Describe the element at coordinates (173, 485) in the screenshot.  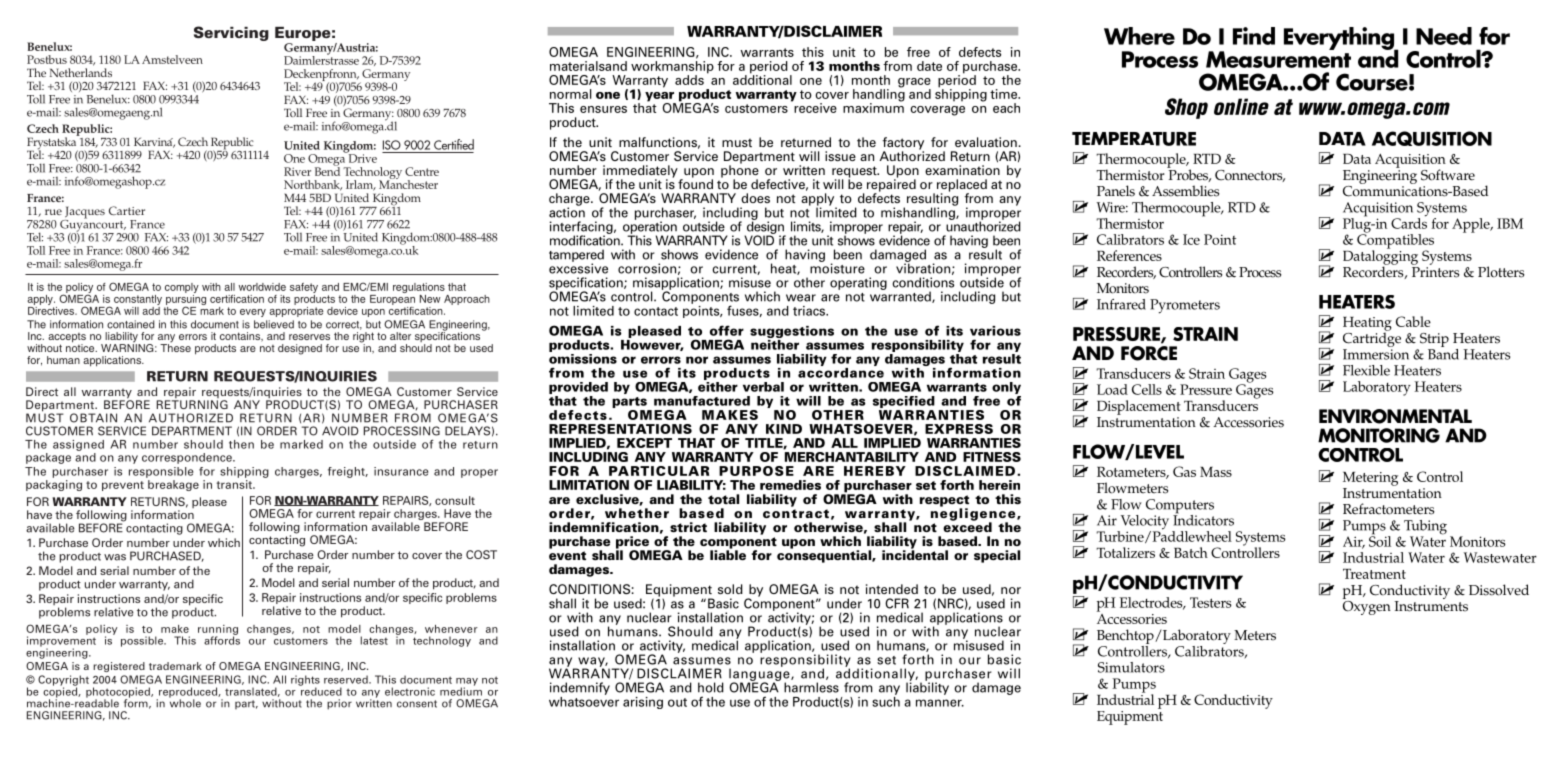
I see `breakage` at that location.
